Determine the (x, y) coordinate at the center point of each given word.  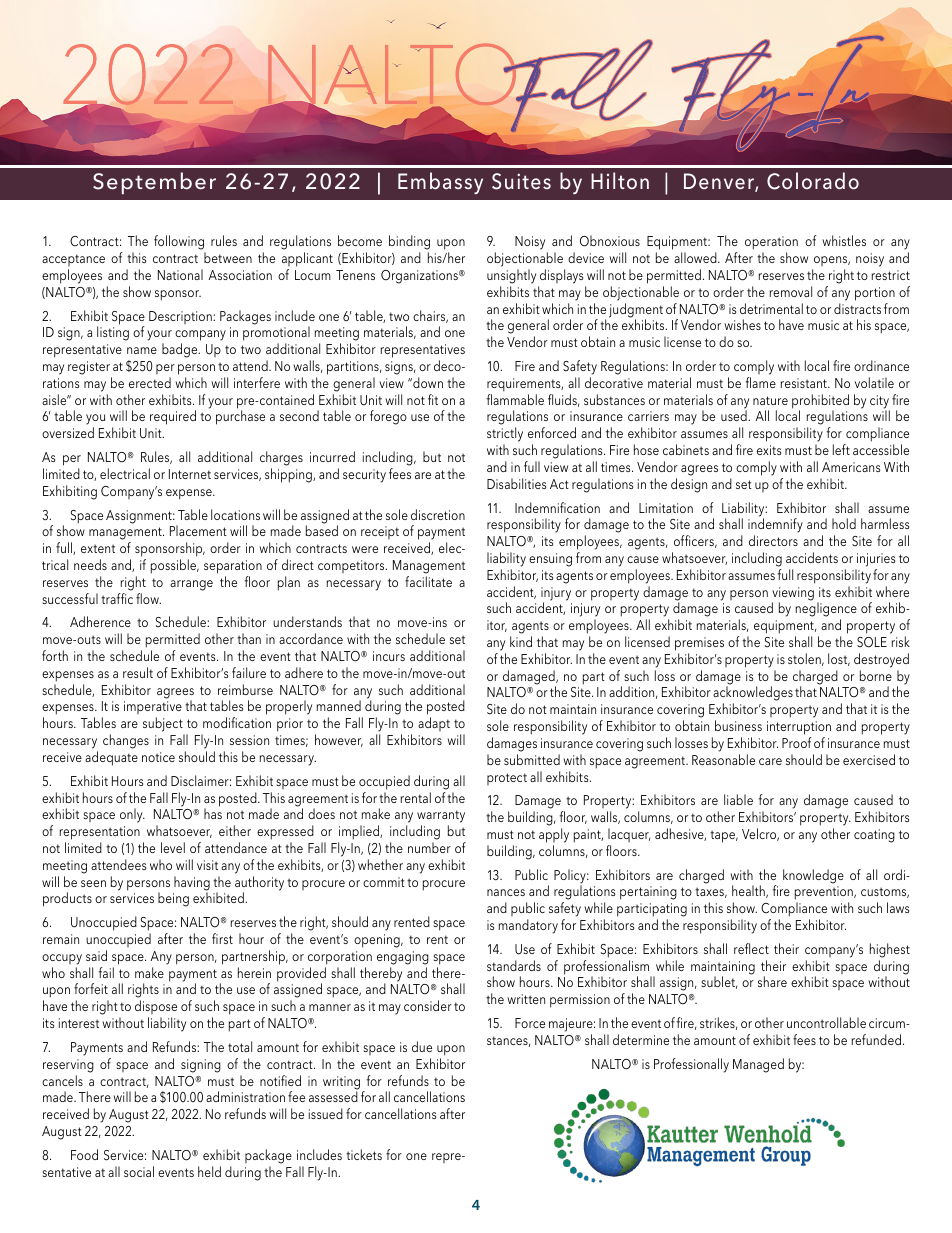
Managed (758, 1065)
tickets (364, 1154)
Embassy (440, 183)
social (139, 1171)
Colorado (813, 181)
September (154, 183)
